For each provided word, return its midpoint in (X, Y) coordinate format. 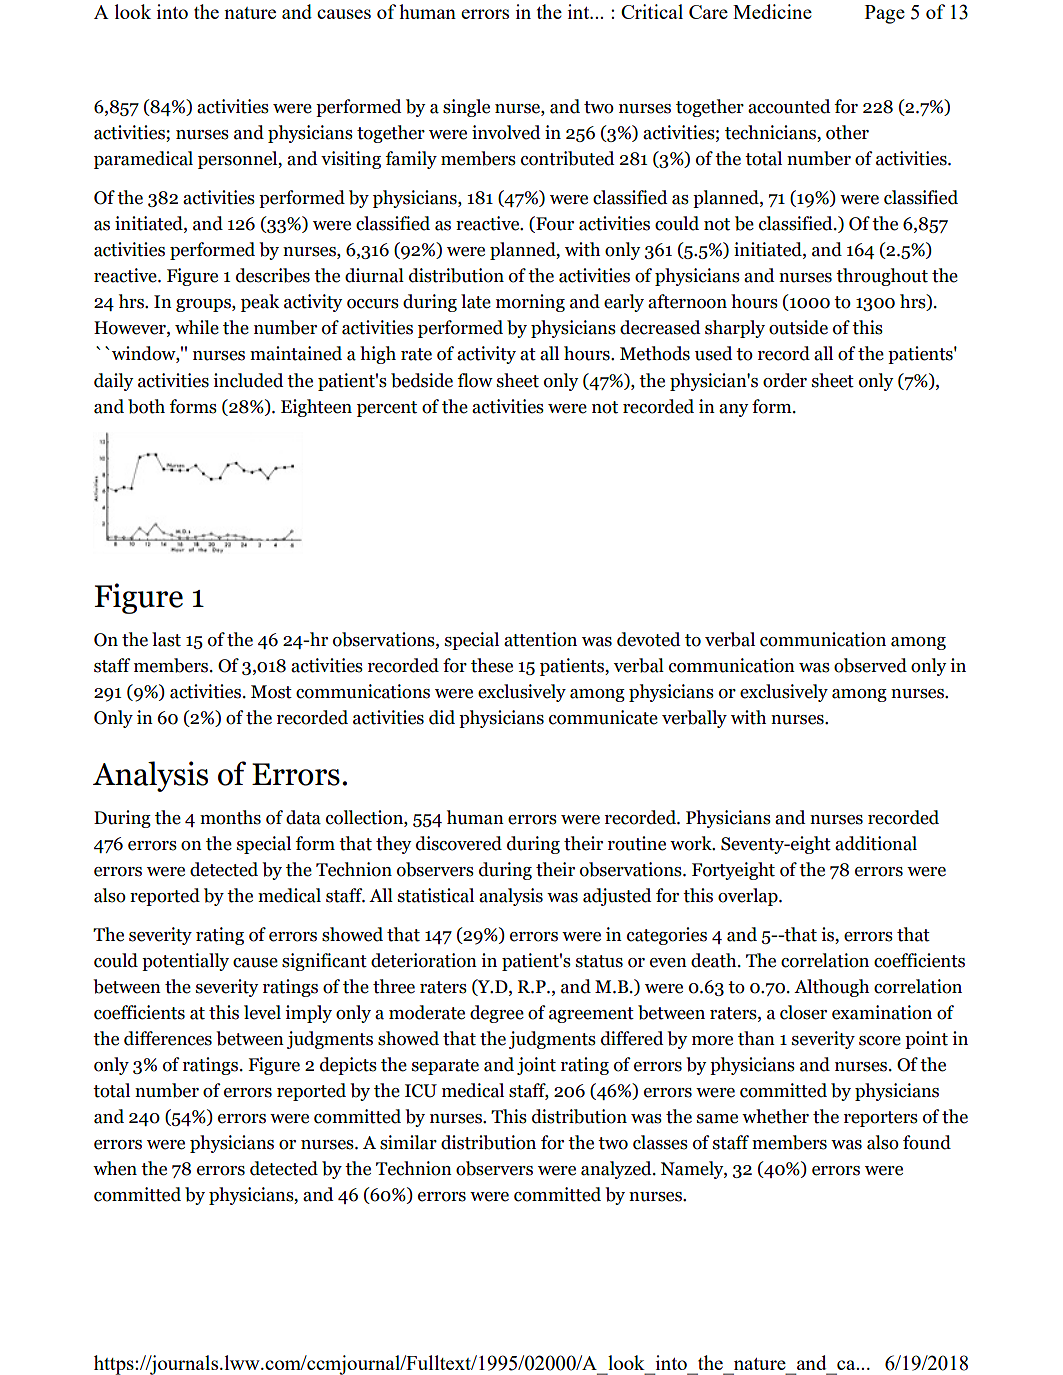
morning (530, 303)
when (115, 1168)
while (197, 327)
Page (885, 14)
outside (798, 327)
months (230, 817)
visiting (351, 160)
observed (870, 665)
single (466, 108)
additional (876, 843)
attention (540, 639)
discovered (459, 843)
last (166, 639)
